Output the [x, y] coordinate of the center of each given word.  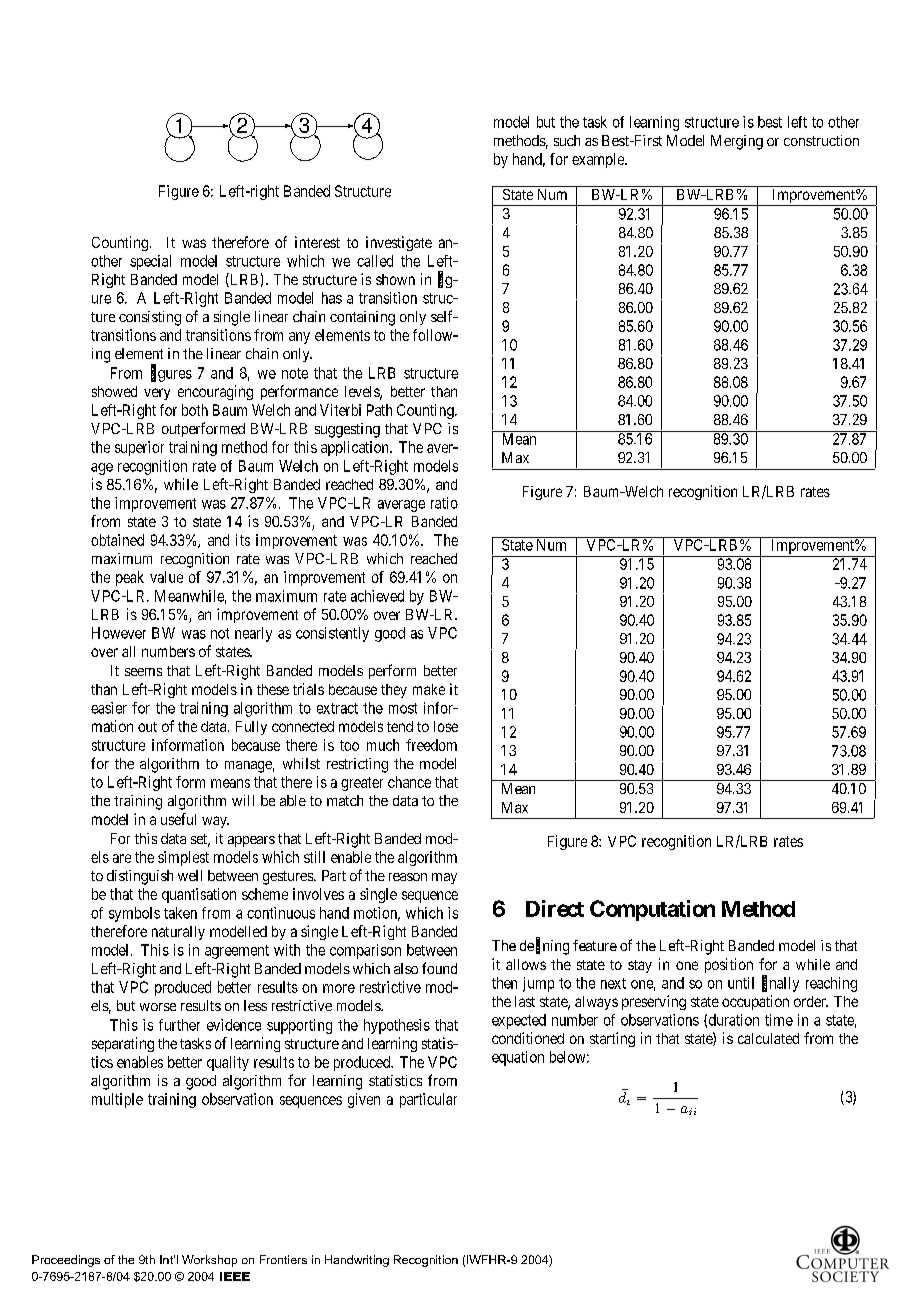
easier [109, 708]
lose [446, 726]
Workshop [209, 1261]
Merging [737, 142]
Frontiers [283, 1259]
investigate [399, 243]
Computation [652, 910]
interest [317, 242]
